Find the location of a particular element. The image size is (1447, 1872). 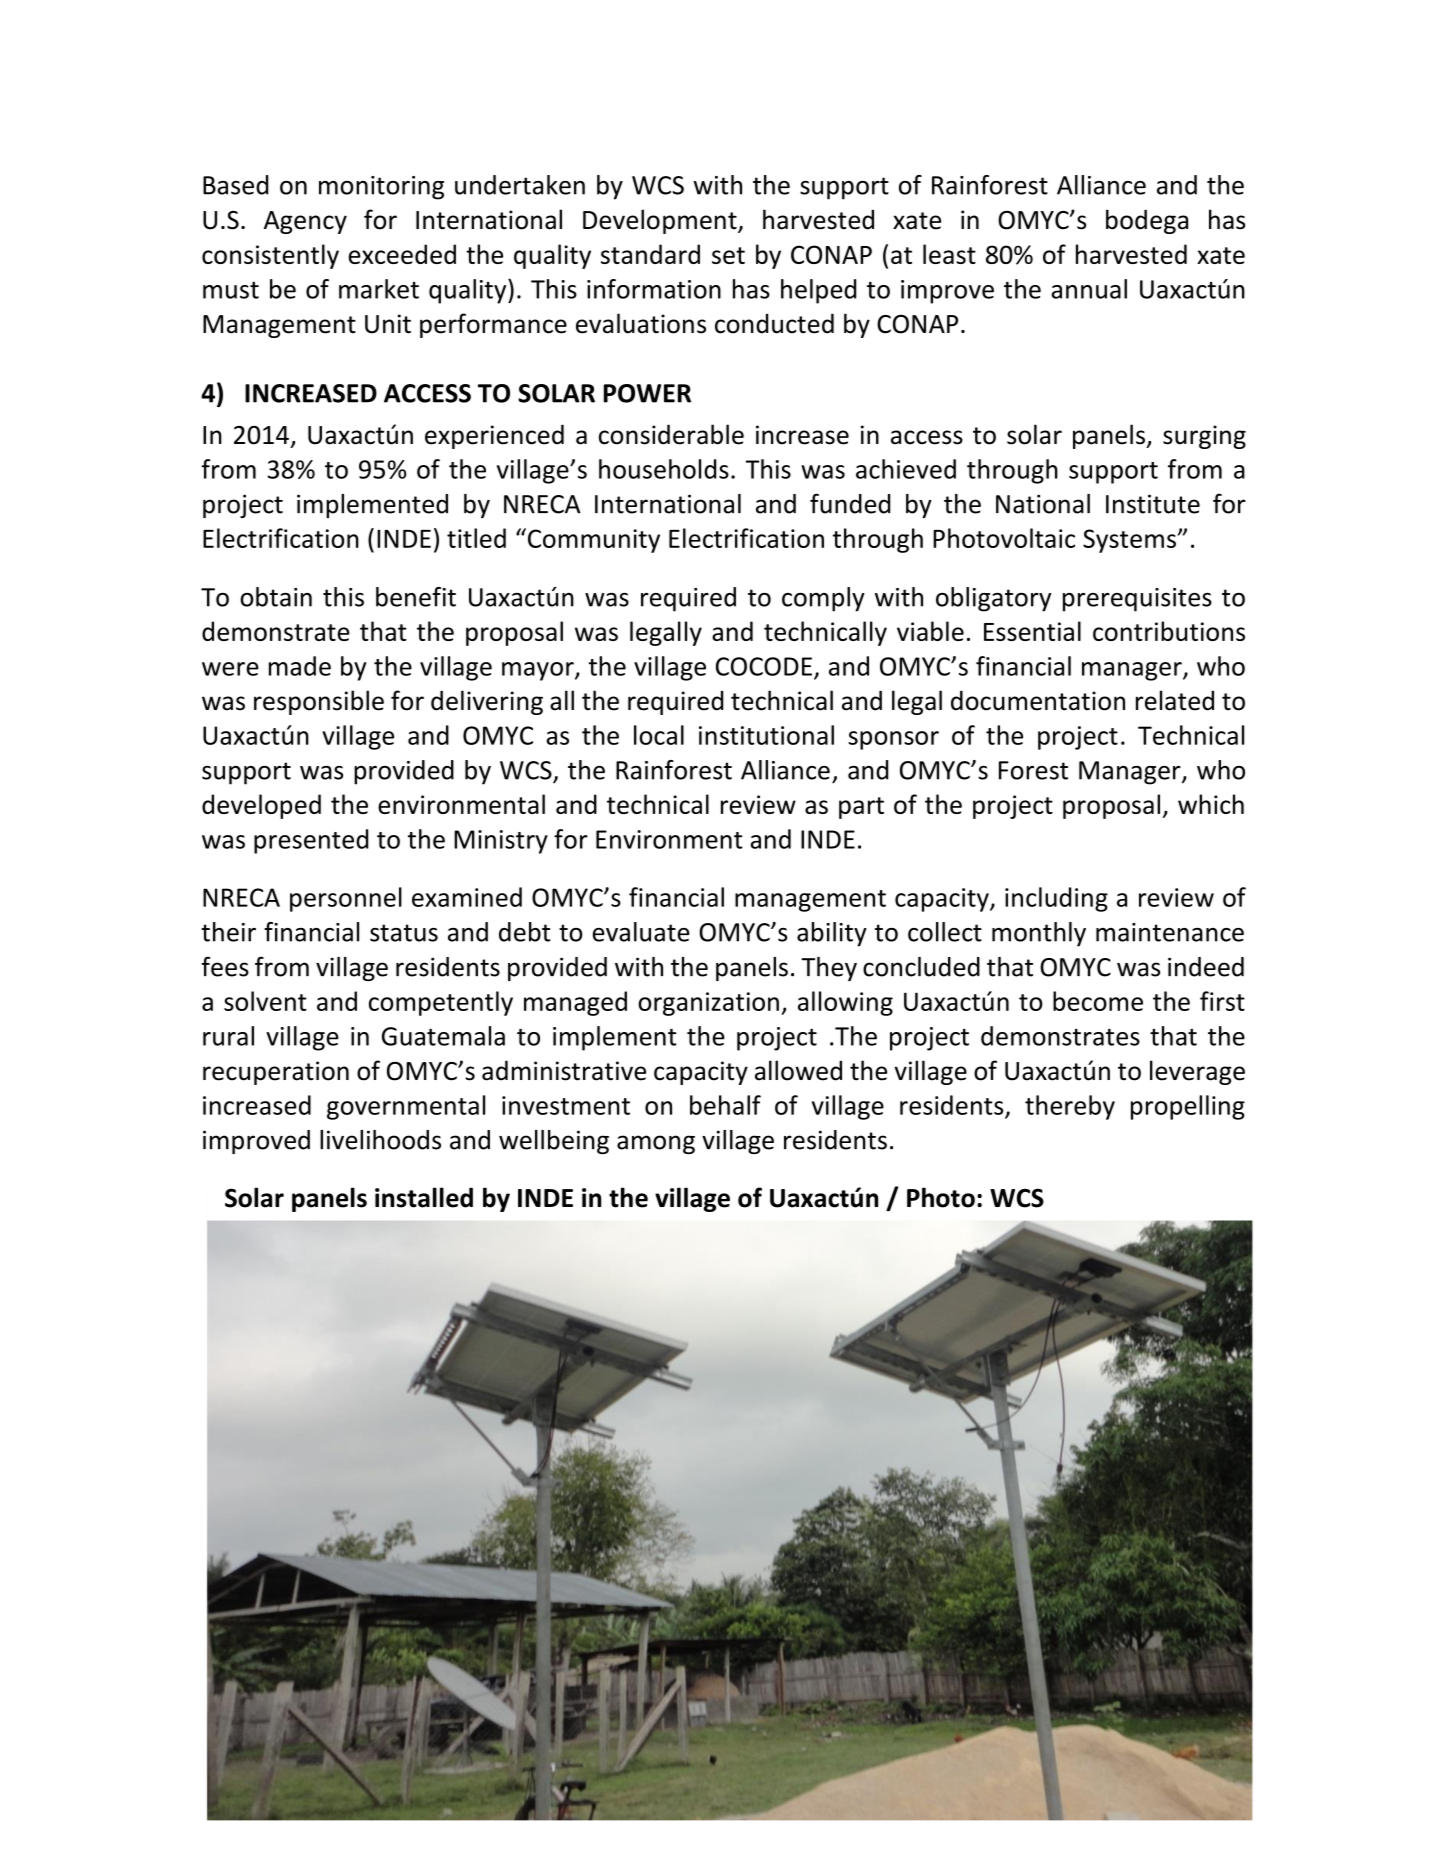

livelihoods is located at coordinates (380, 1140).
